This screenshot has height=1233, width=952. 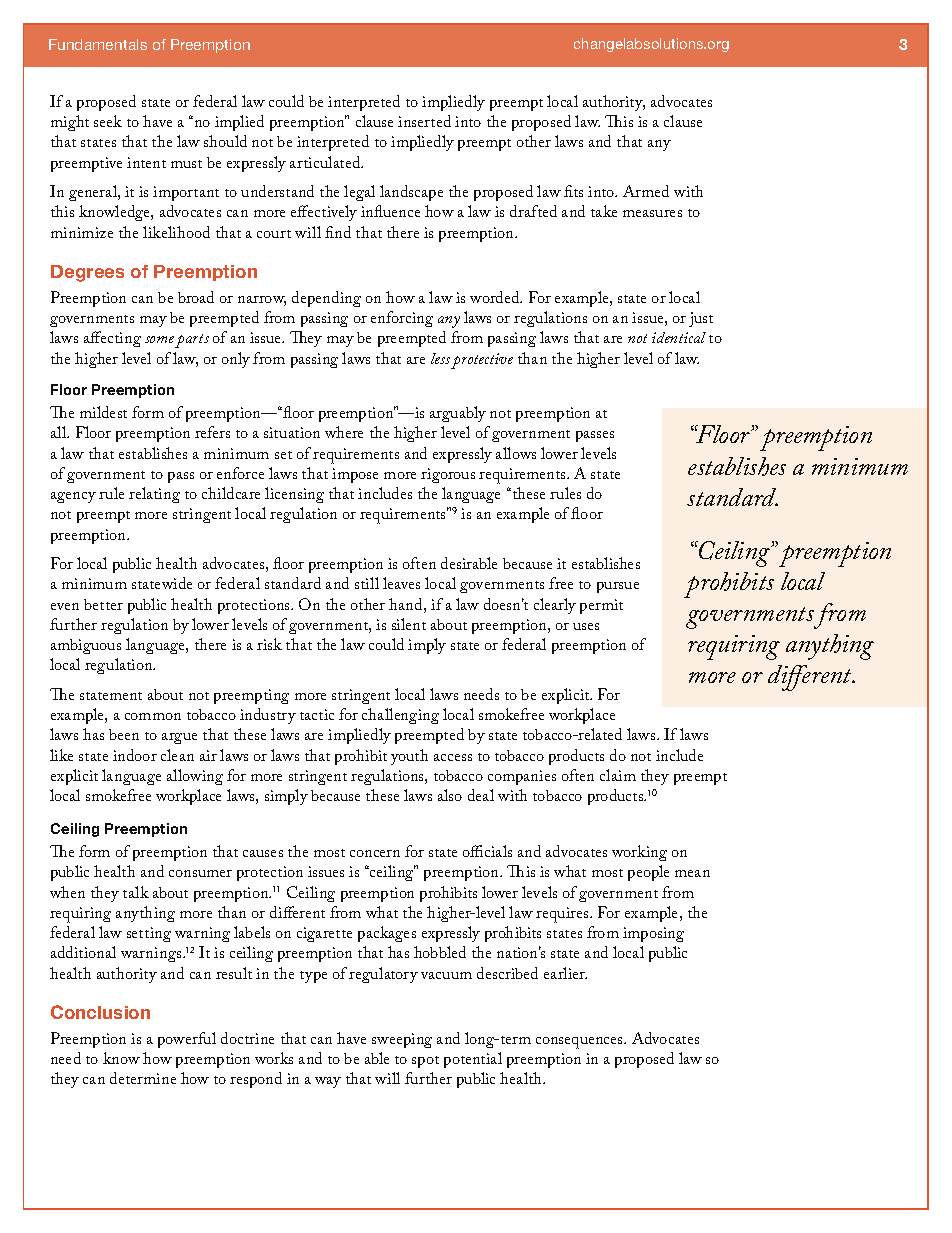 I want to click on pursue, so click(x=618, y=587).
